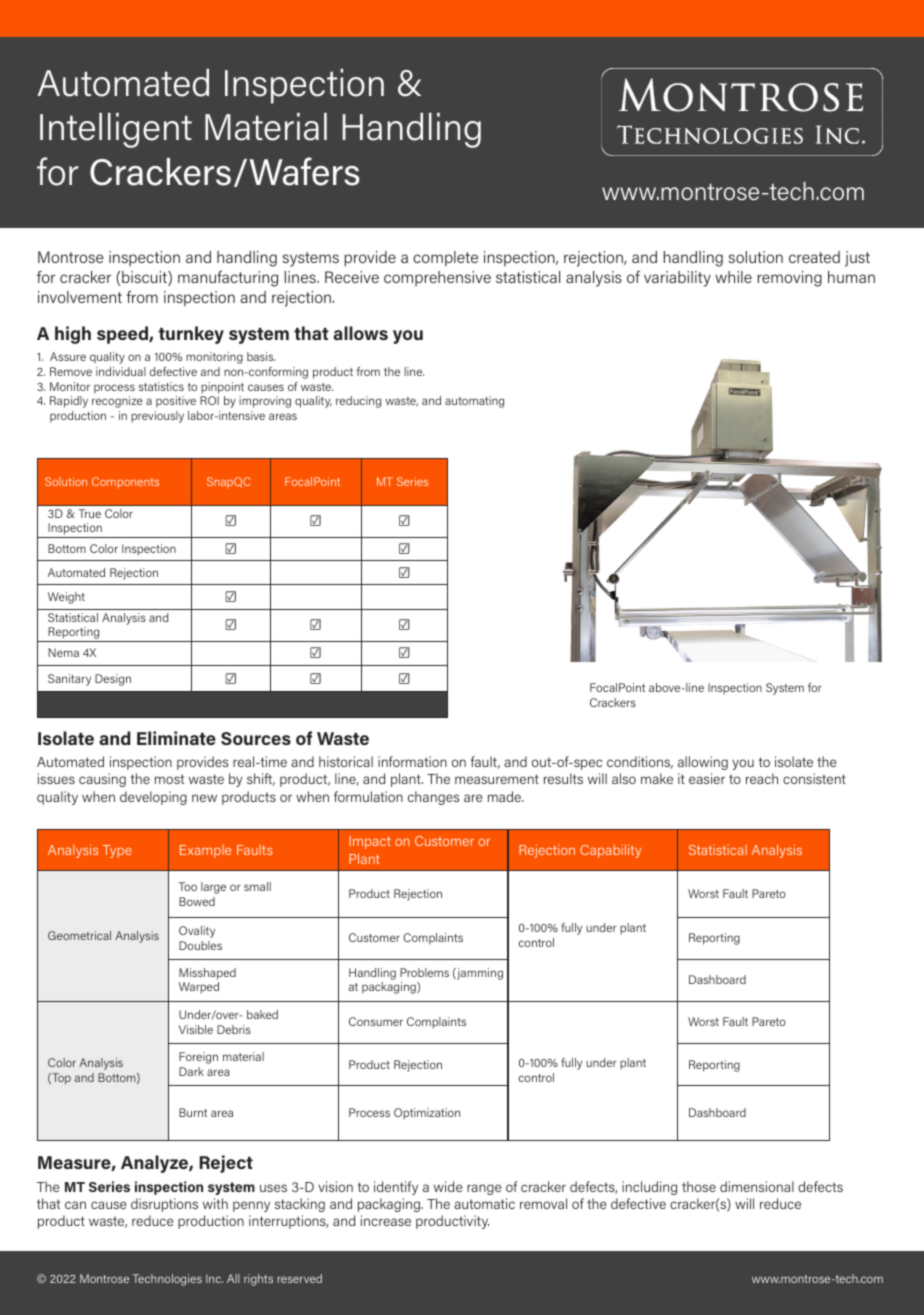 The image size is (924, 1315). What do you see at coordinates (176, 738) in the document?
I see `Eliminate` at bounding box center [176, 738].
